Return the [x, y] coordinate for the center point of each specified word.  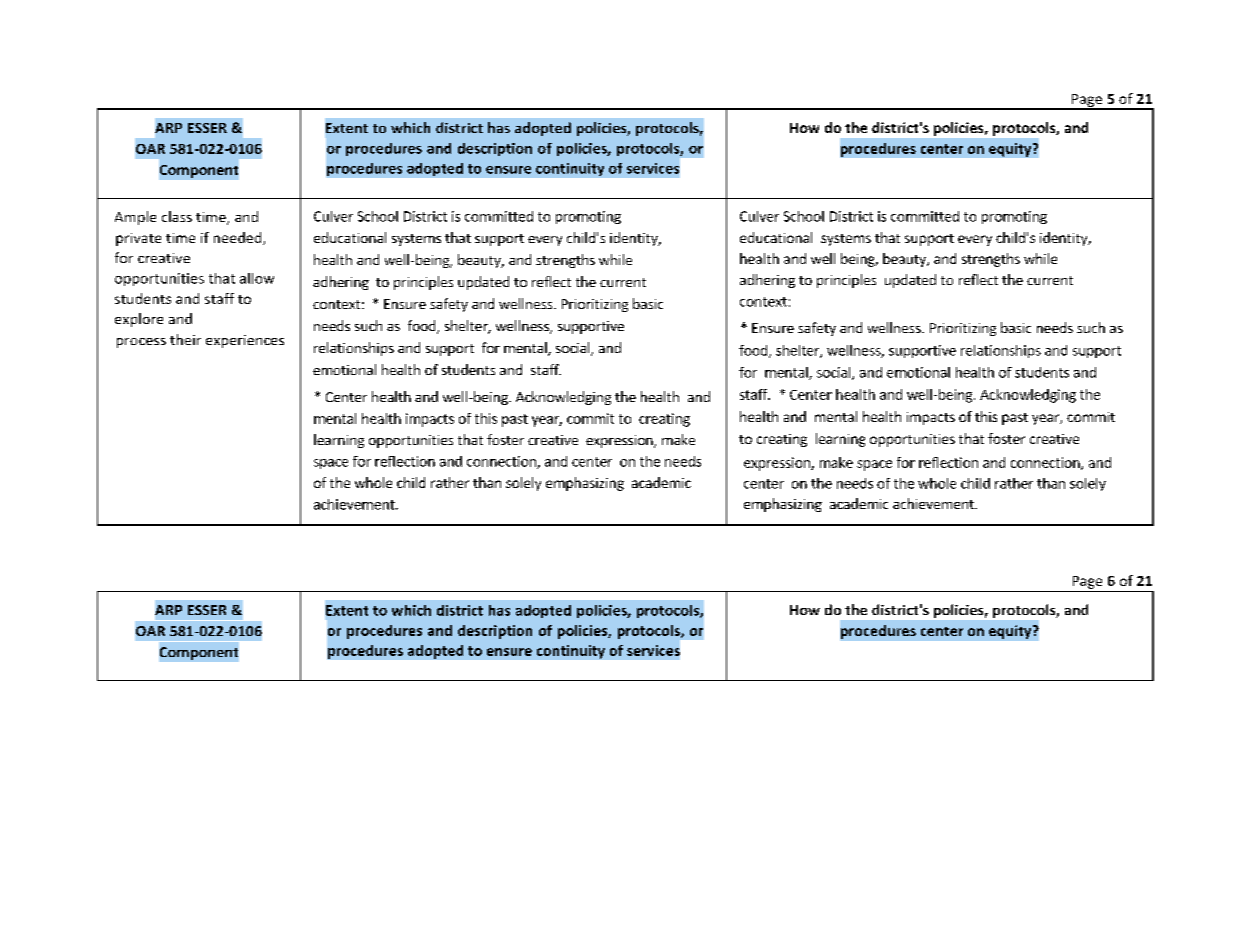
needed [239, 238]
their [185, 339]
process [141, 343]
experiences [245, 341]
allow [257, 278]
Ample [135, 218]
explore [139, 320]
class [177, 216]
